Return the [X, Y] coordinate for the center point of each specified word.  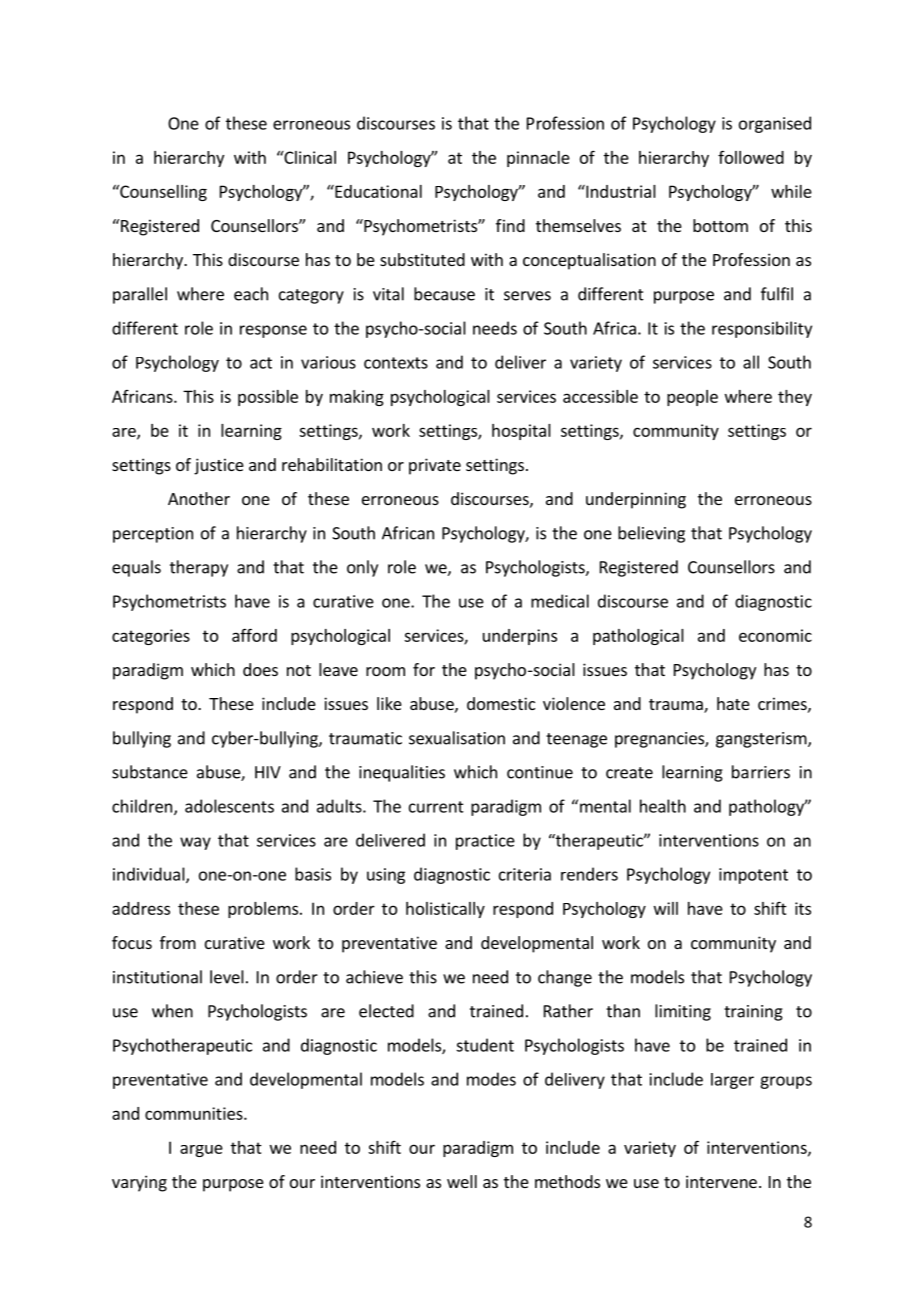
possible [268, 398]
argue [201, 1150]
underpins [520, 637]
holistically [445, 910]
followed [751, 157]
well [462, 1181]
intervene [721, 1181]
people [692, 398]
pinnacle [538, 159]
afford [254, 635]
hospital [521, 432]
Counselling [162, 193]
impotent [753, 876]
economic [775, 635]
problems [264, 910]
